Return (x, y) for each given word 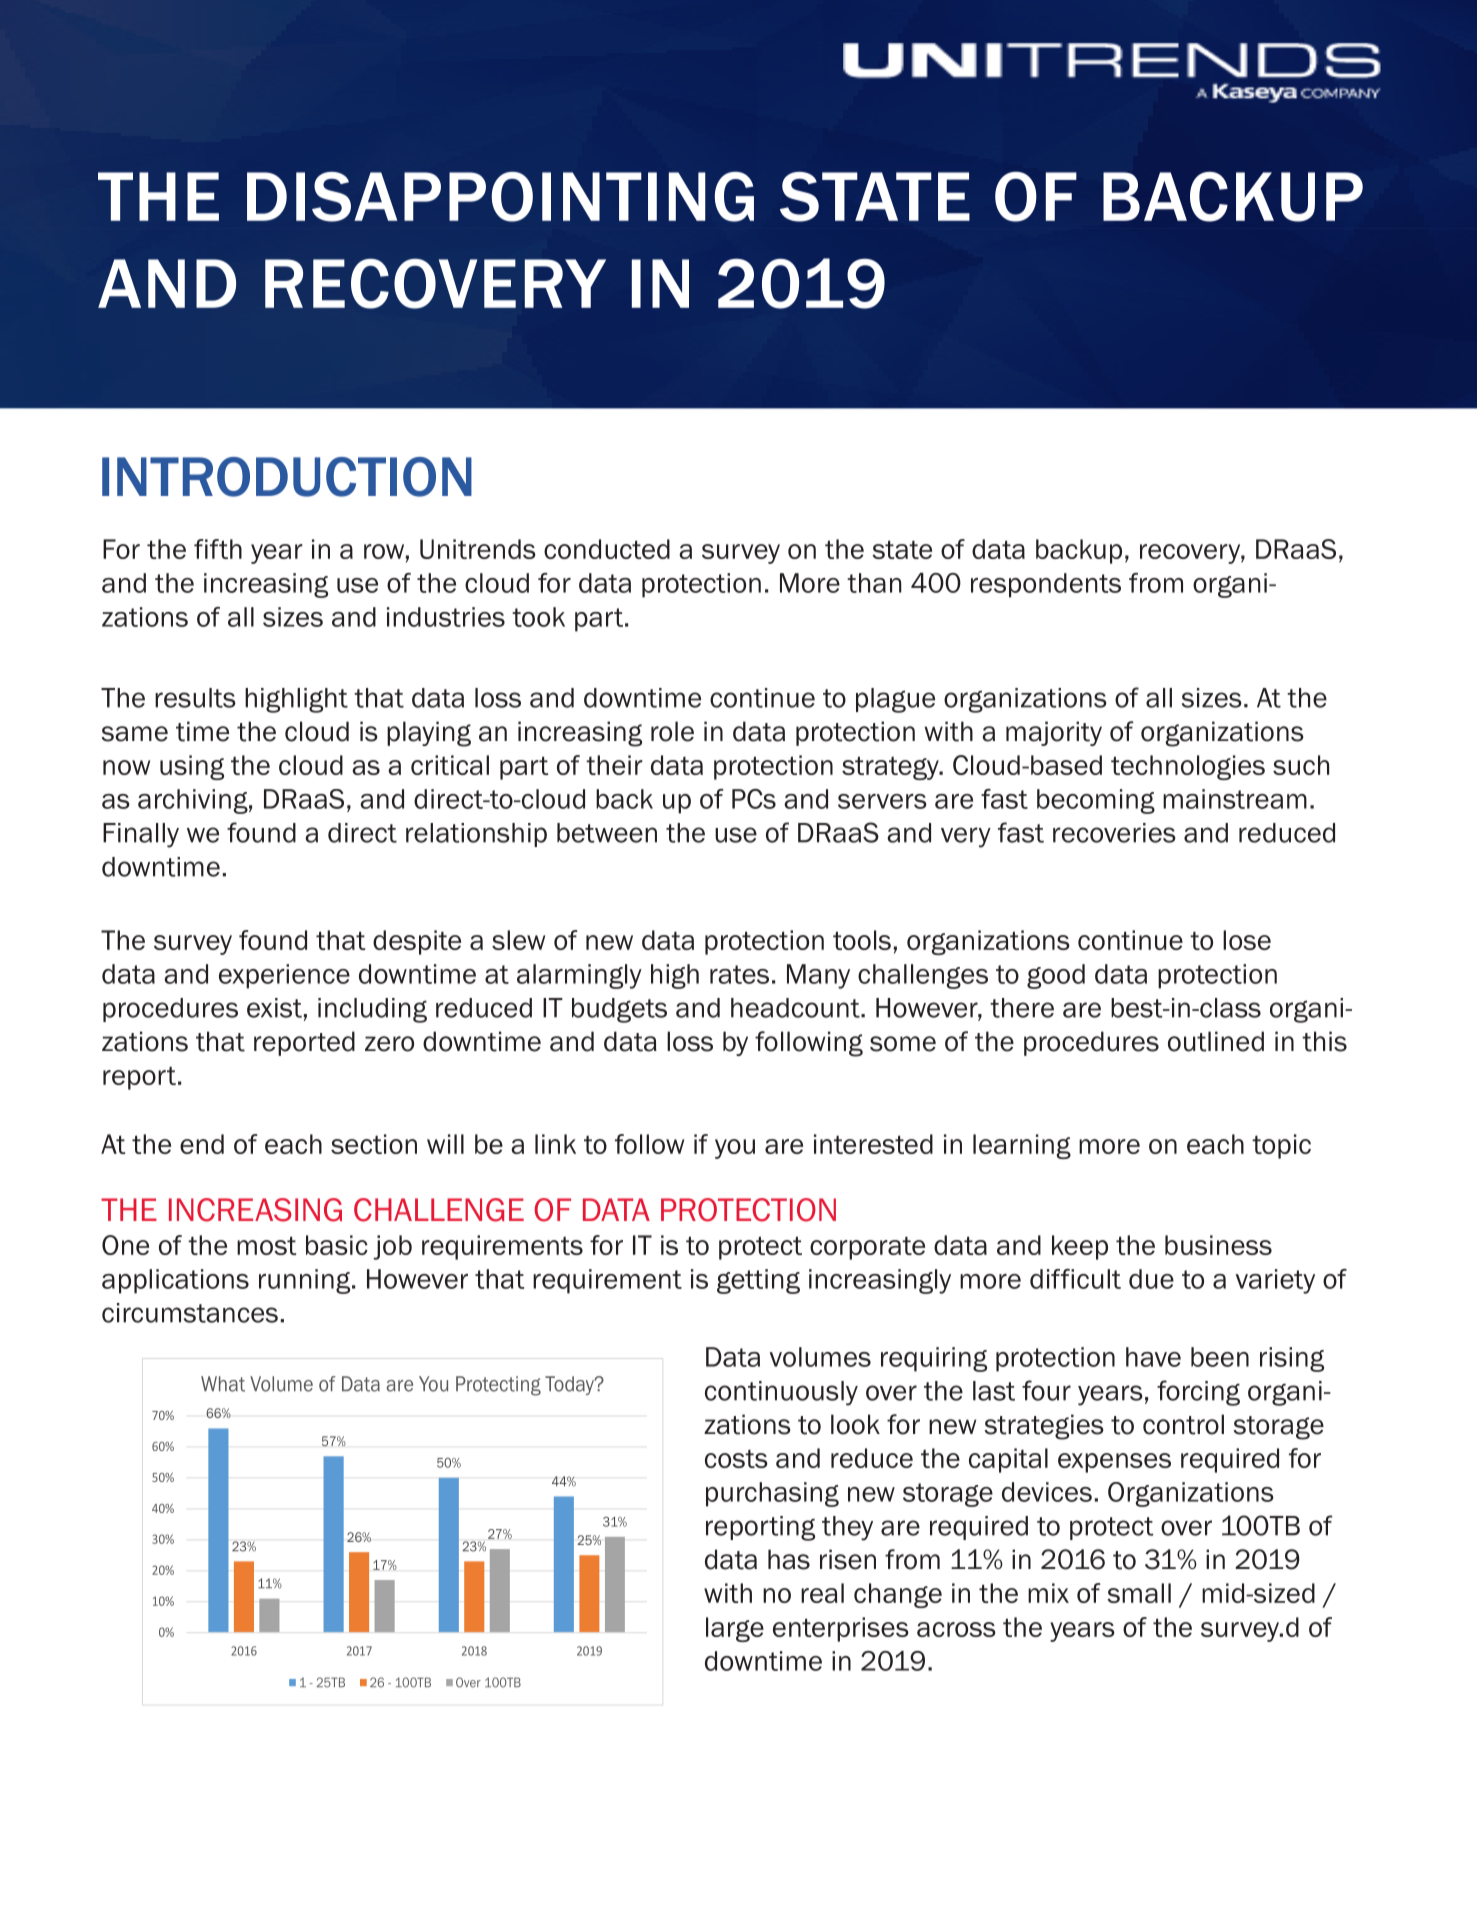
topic (1281, 1146)
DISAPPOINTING (500, 197)
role (672, 731)
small (1139, 1593)
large (735, 1629)
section (374, 1144)
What (223, 1384)
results (195, 698)
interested (873, 1144)
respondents (1046, 585)
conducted (607, 549)
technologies (1188, 767)
